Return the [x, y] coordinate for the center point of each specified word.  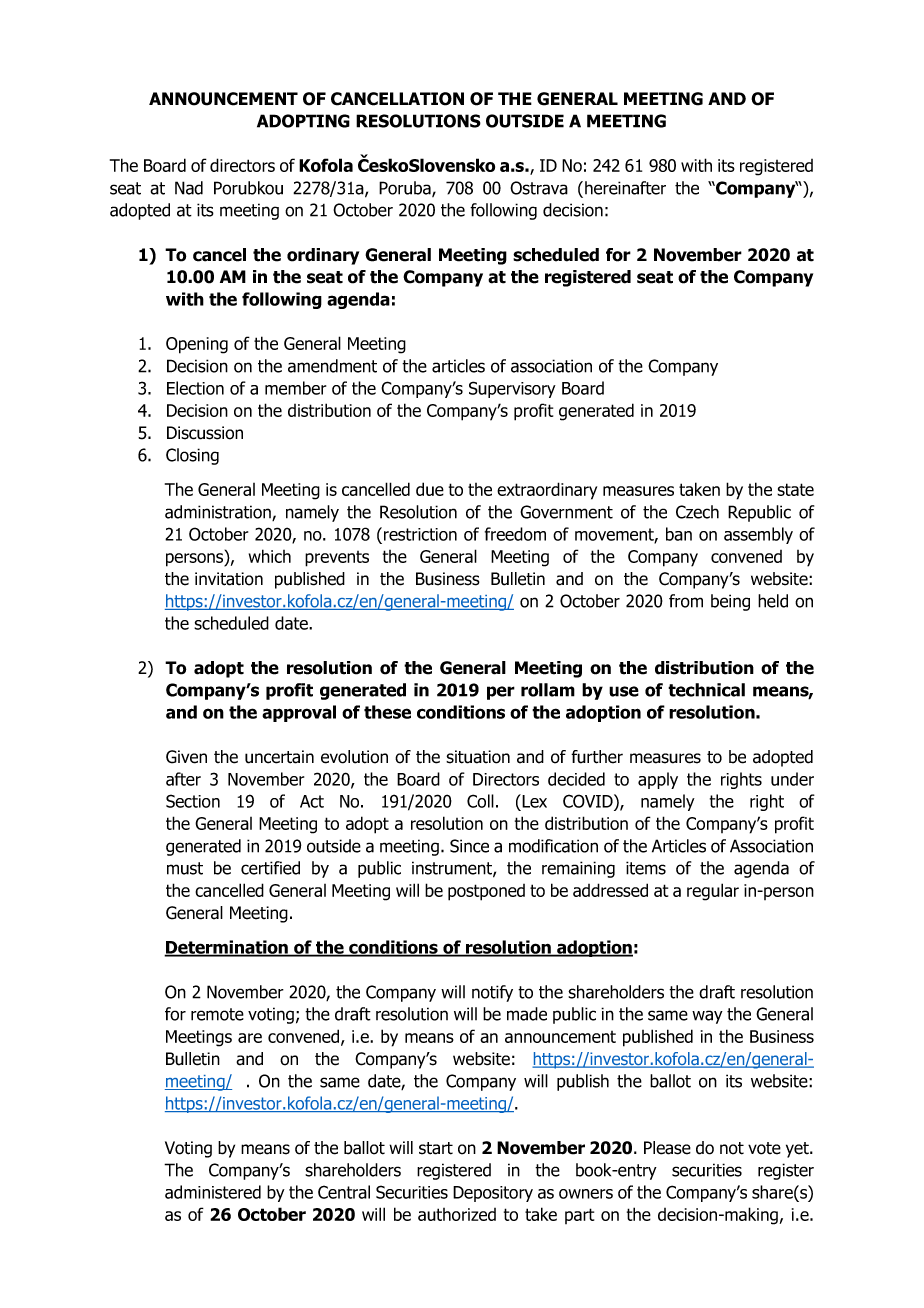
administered [213, 1192]
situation [478, 757]
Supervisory [512, 389]
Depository [493, 1194]
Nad [189, 188]
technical [706, 690]
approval [299, 713]
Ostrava [539, 188]
